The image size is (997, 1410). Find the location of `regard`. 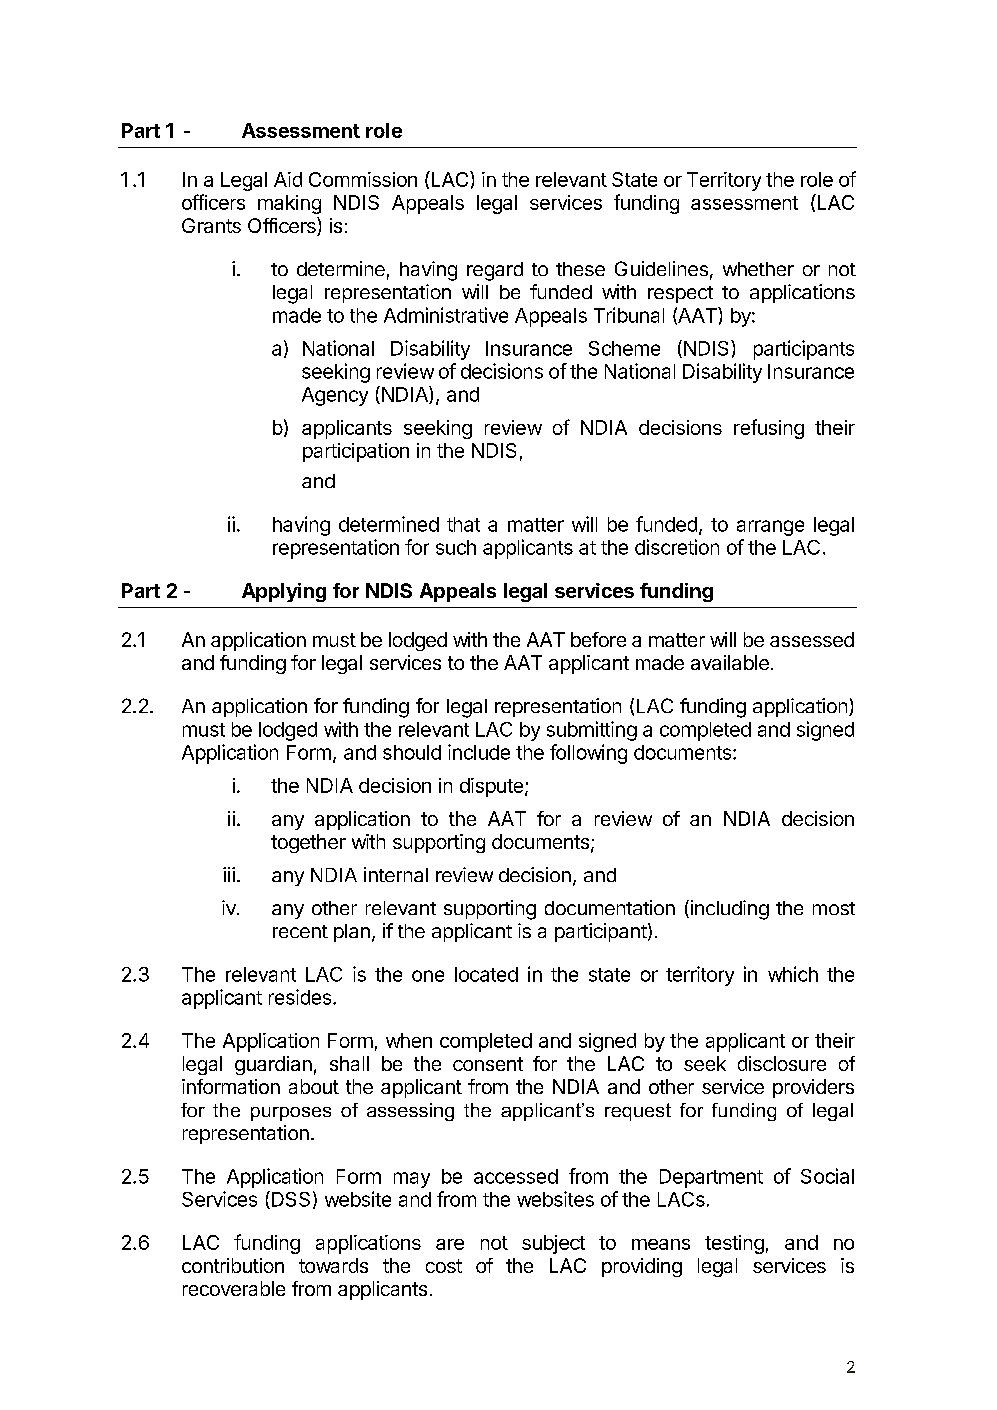

regard is located at coordinates (495, 271).
